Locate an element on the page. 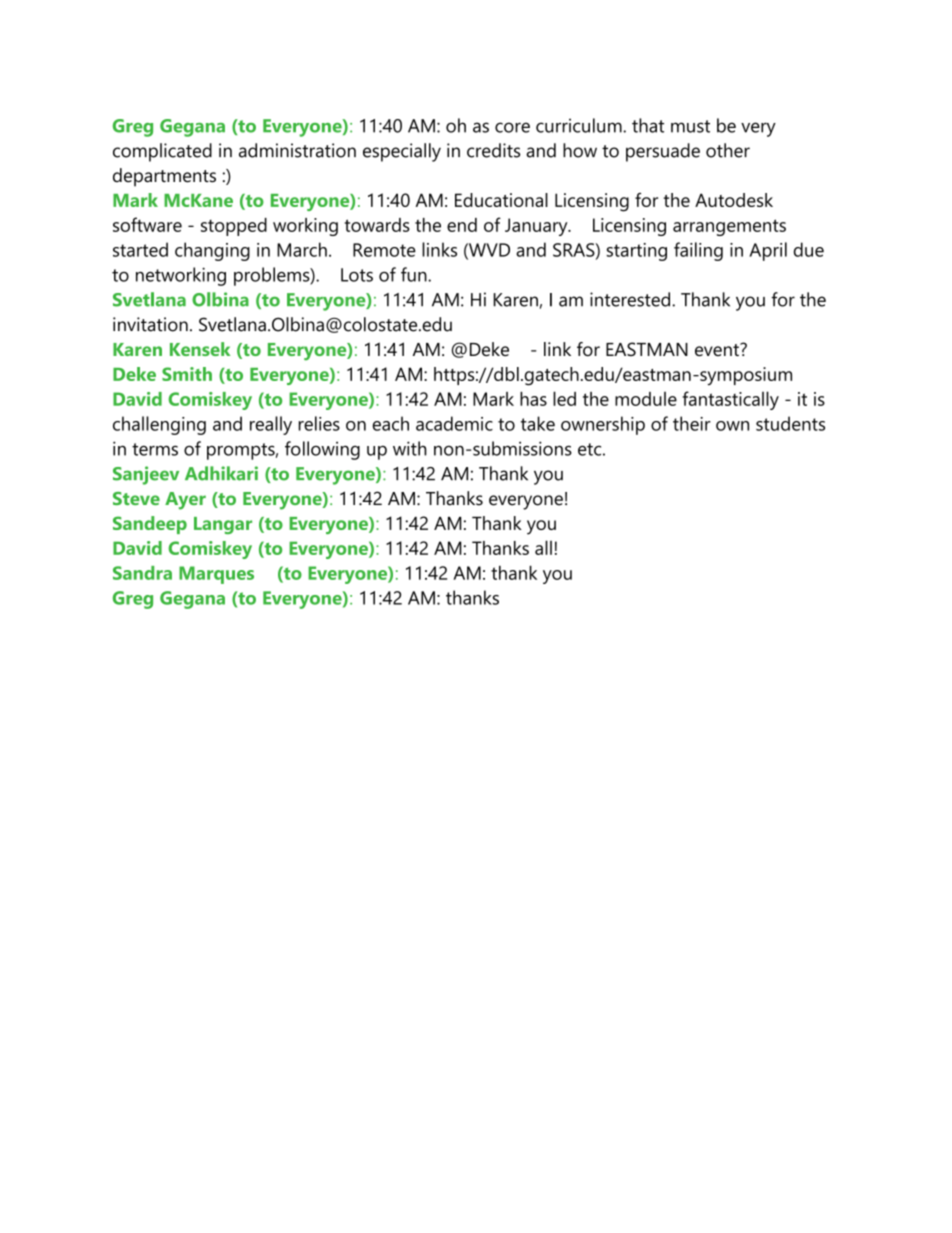 The image size is (952, 1233). Marques is located at coordinates (216, 575).
